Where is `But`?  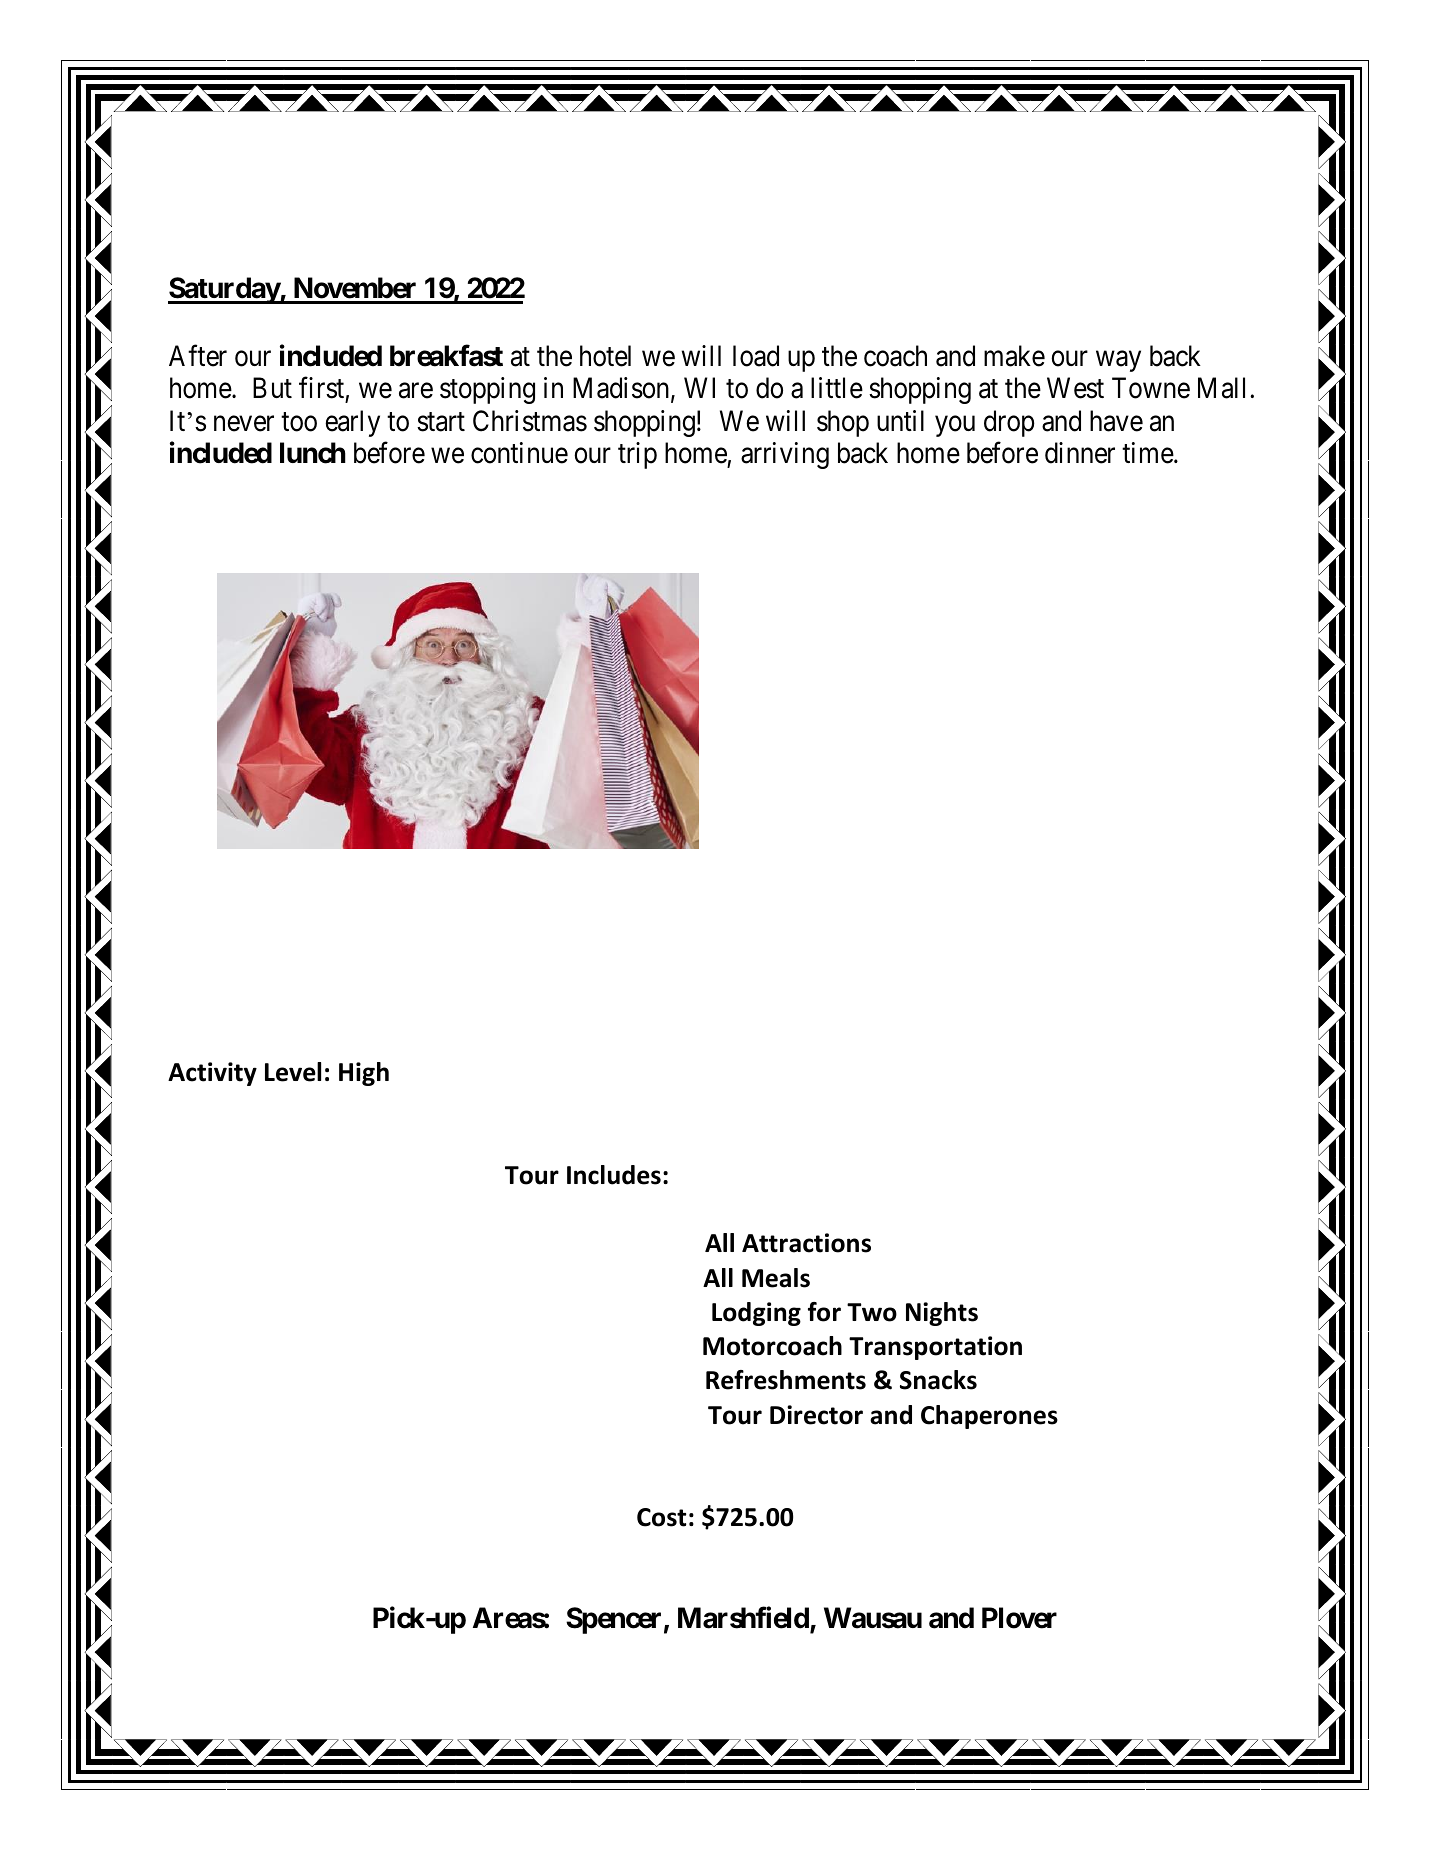 But is located at coordinates (272, 388).
